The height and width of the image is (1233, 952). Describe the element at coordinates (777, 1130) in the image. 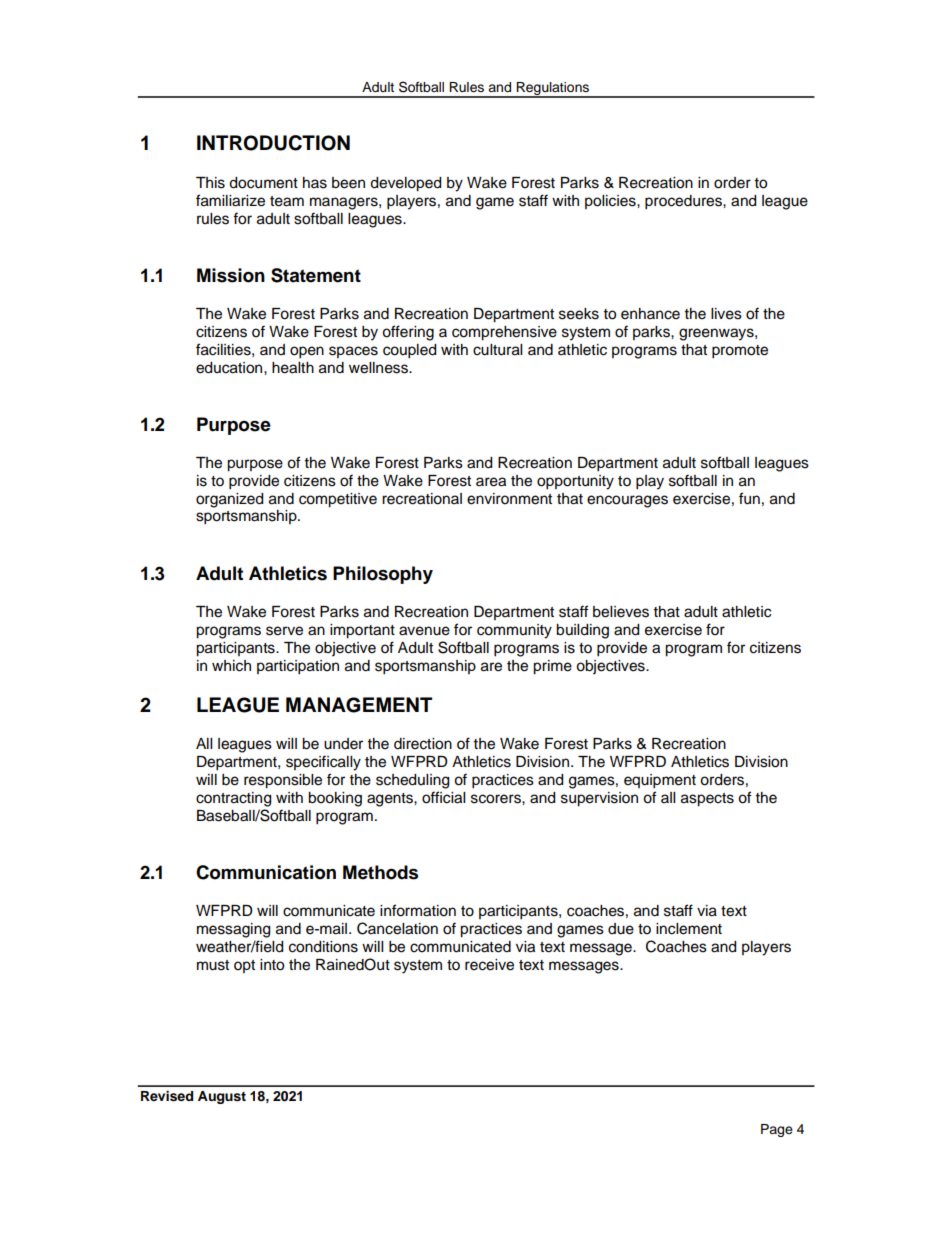

I see `Page` at that location.
